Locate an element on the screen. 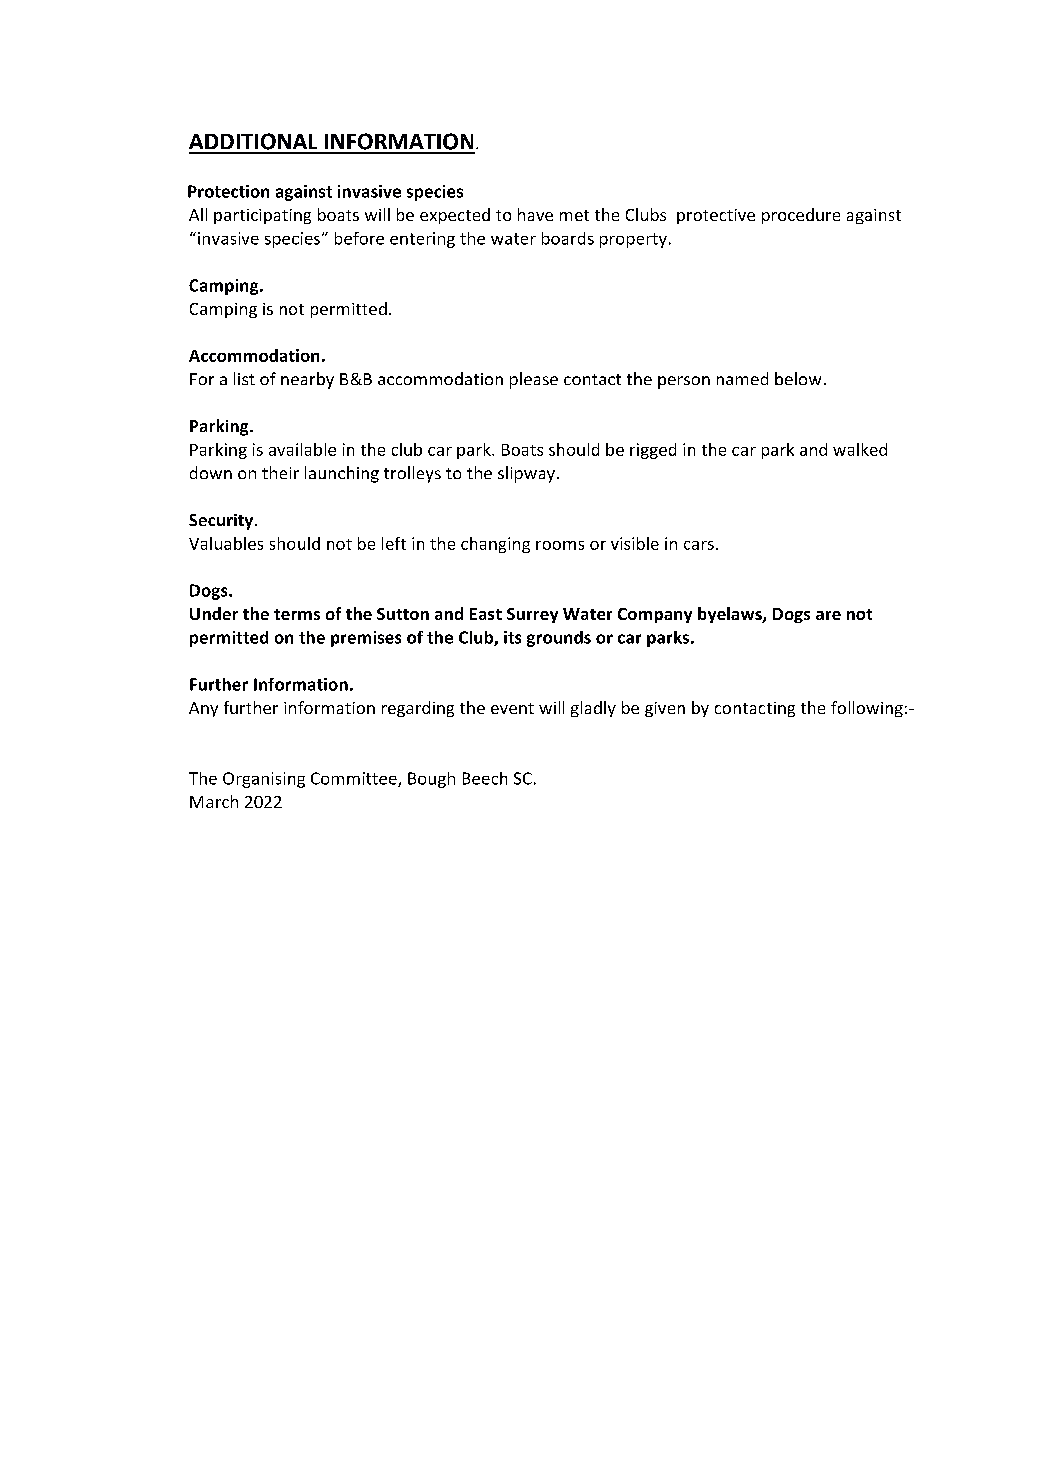 The width and height of the screenshot is (1041, 1472). their is located at coordinates (280, 472).
